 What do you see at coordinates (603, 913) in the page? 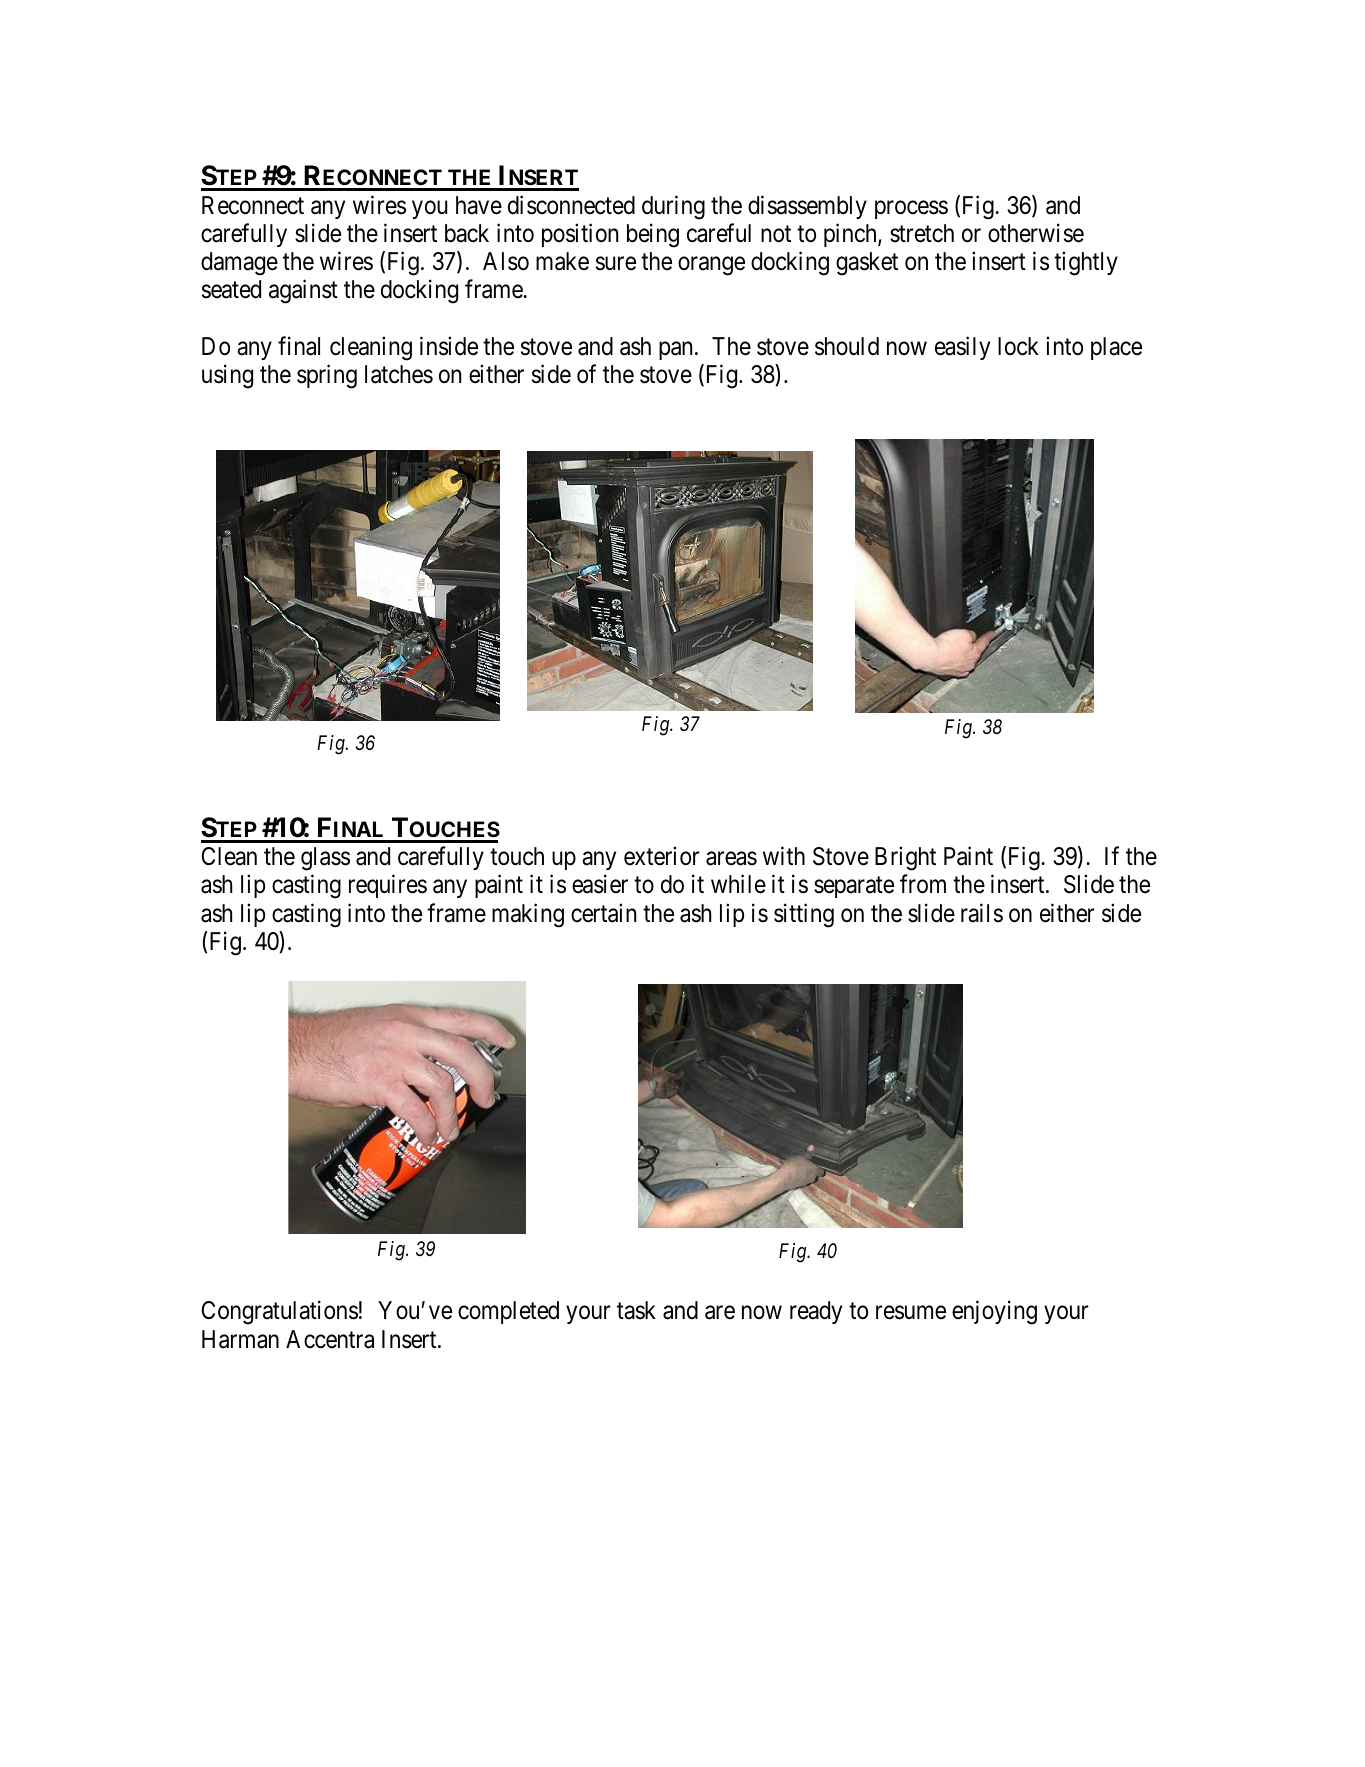
I see `certain` at bounding box center [603, 913].
